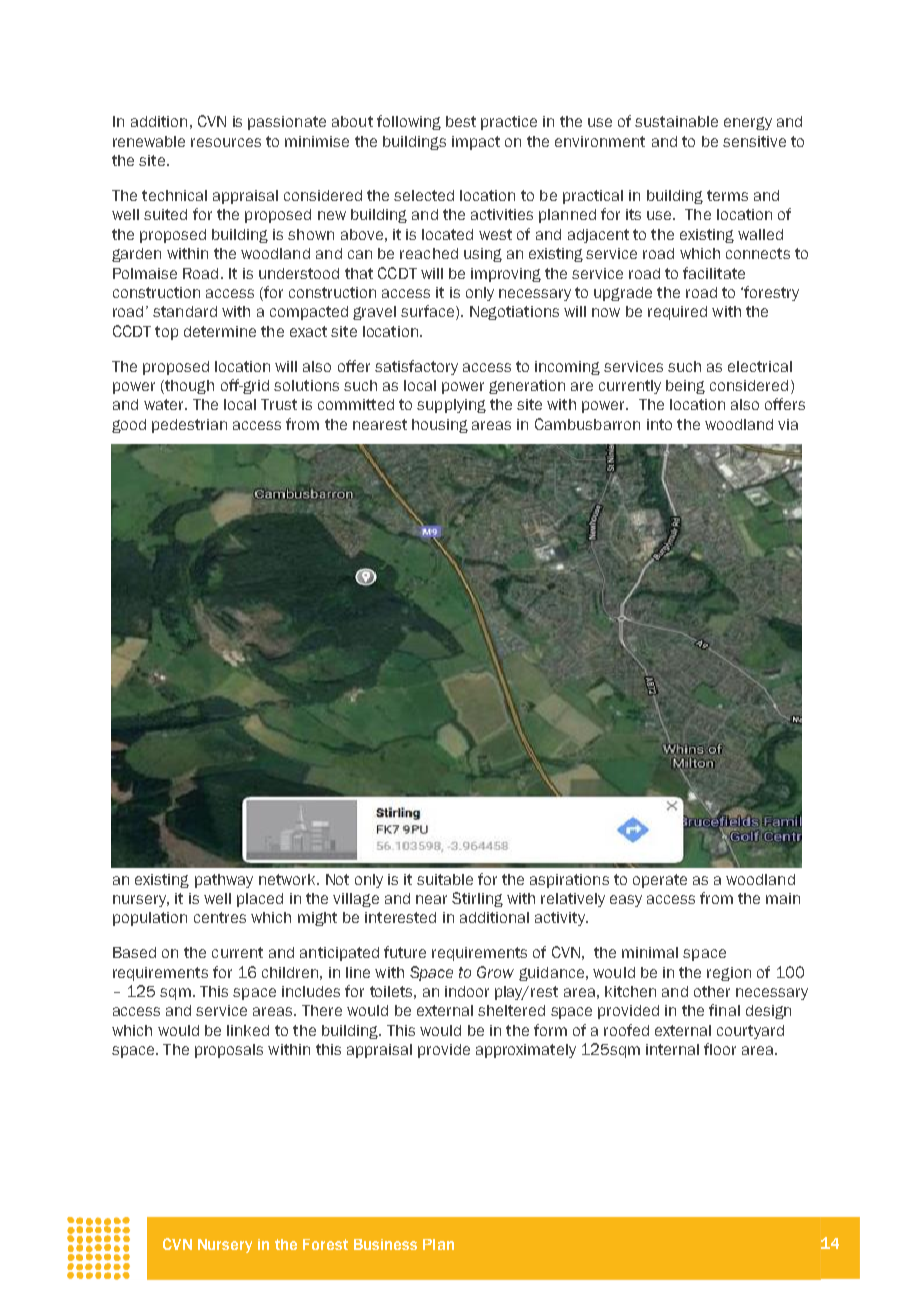 The image size is (924, 1308). I want to click on into, so click(659, 424).
